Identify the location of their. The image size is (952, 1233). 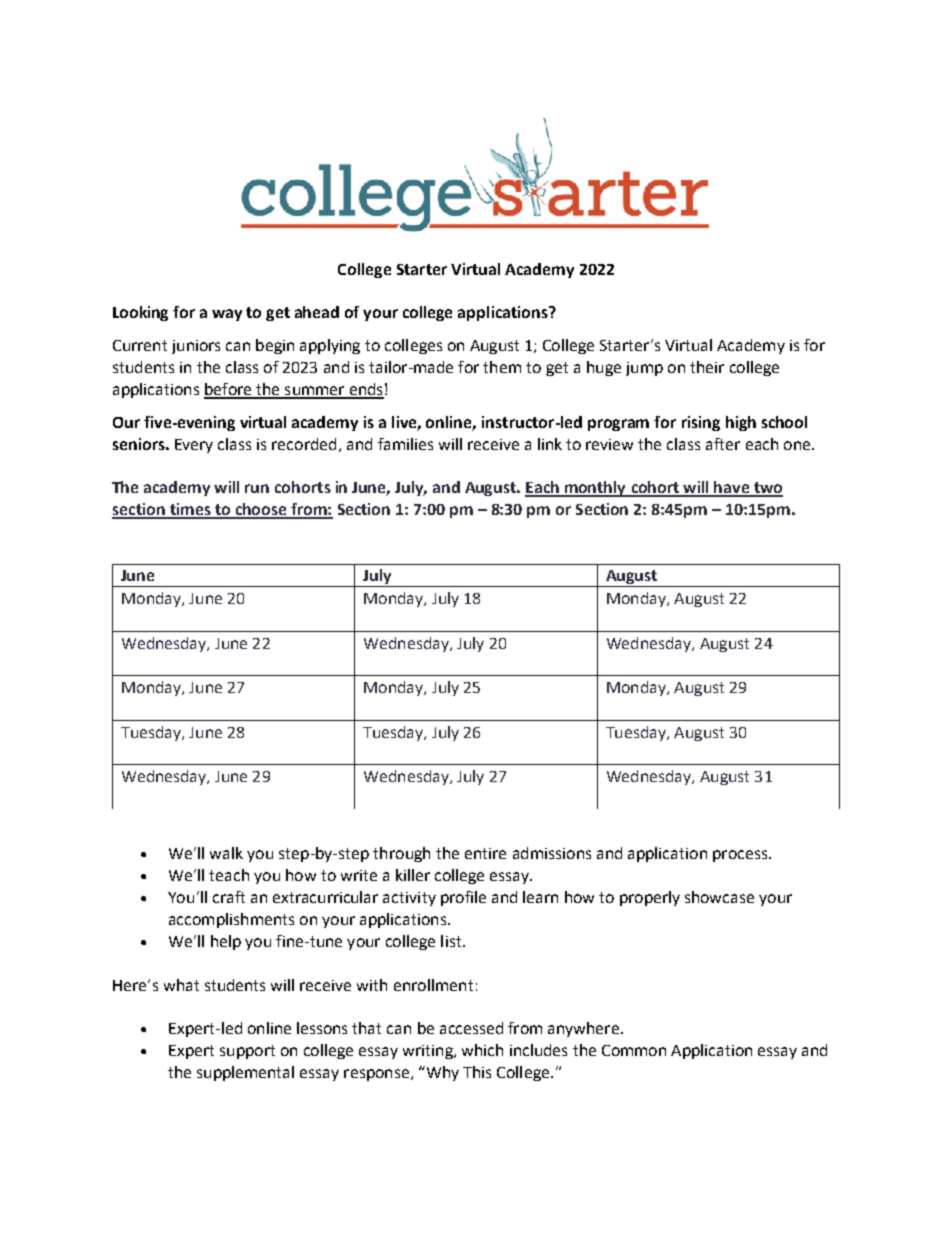
(707, 367).
